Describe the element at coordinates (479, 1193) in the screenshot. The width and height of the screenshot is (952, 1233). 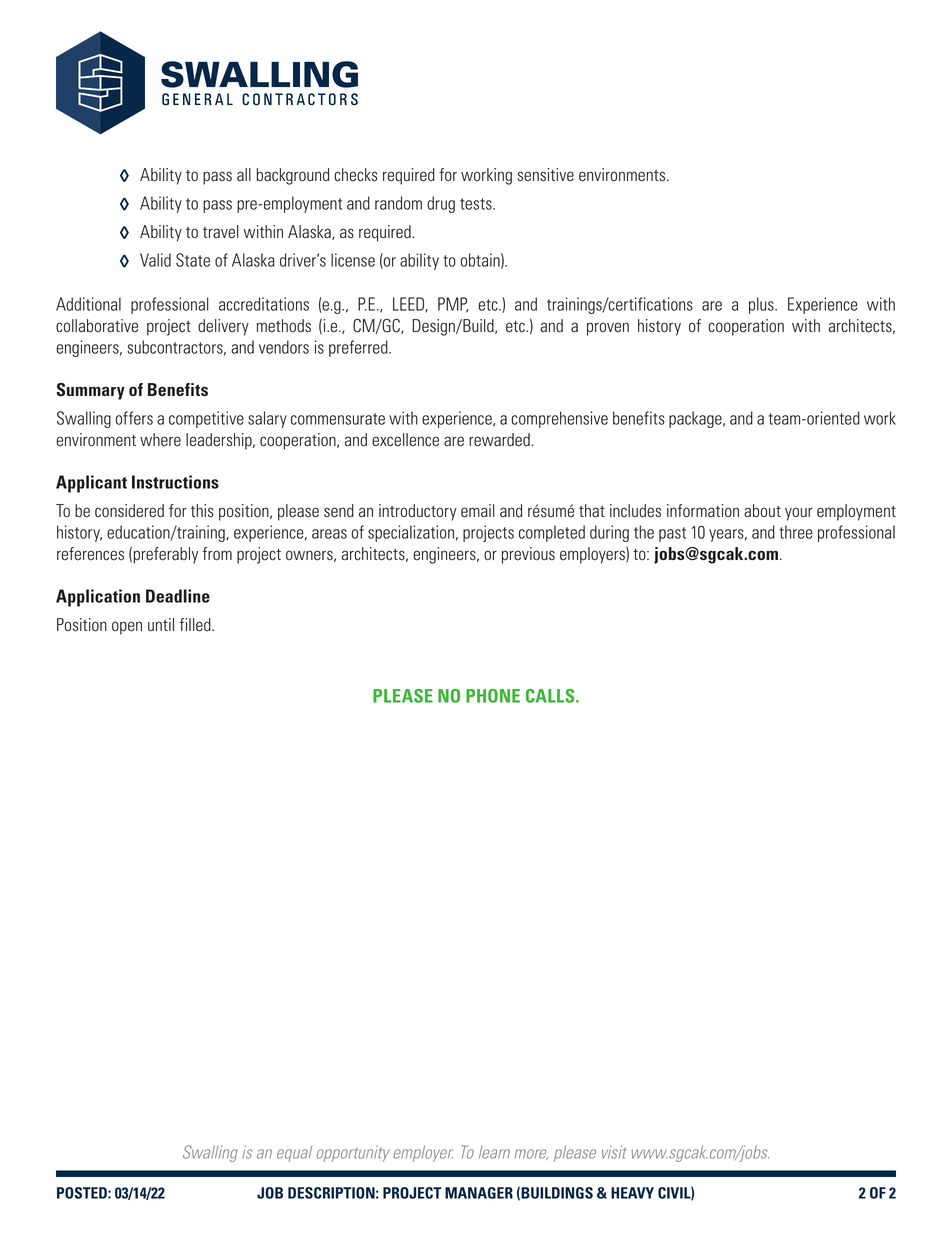
I see `MANAGER` at that location.
